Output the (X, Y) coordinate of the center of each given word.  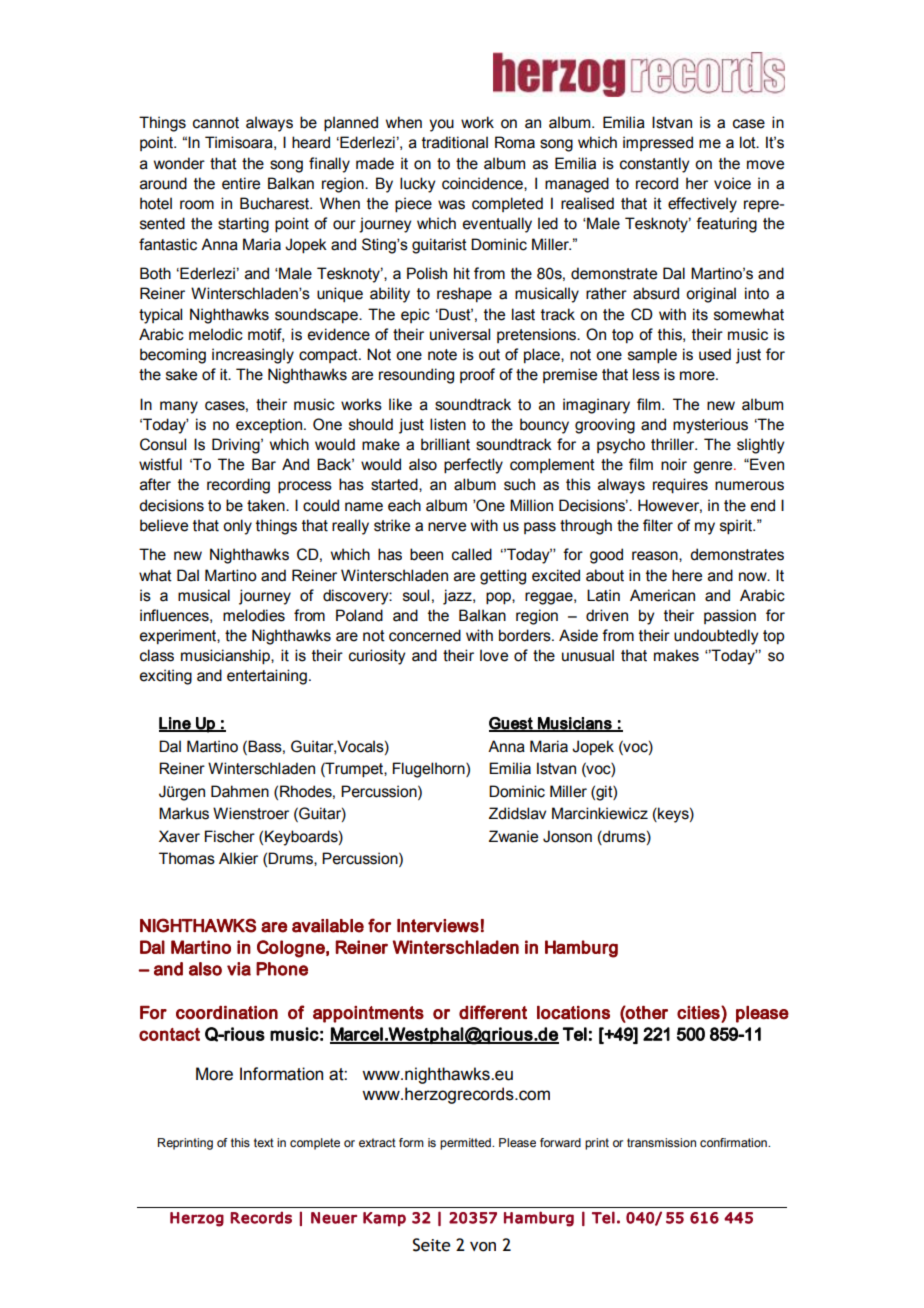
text (264, 1142)
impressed (658, 143)
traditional (455, 142)
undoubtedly (716, 637)
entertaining (267, 677)
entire (241, 183)
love (494, 655)
